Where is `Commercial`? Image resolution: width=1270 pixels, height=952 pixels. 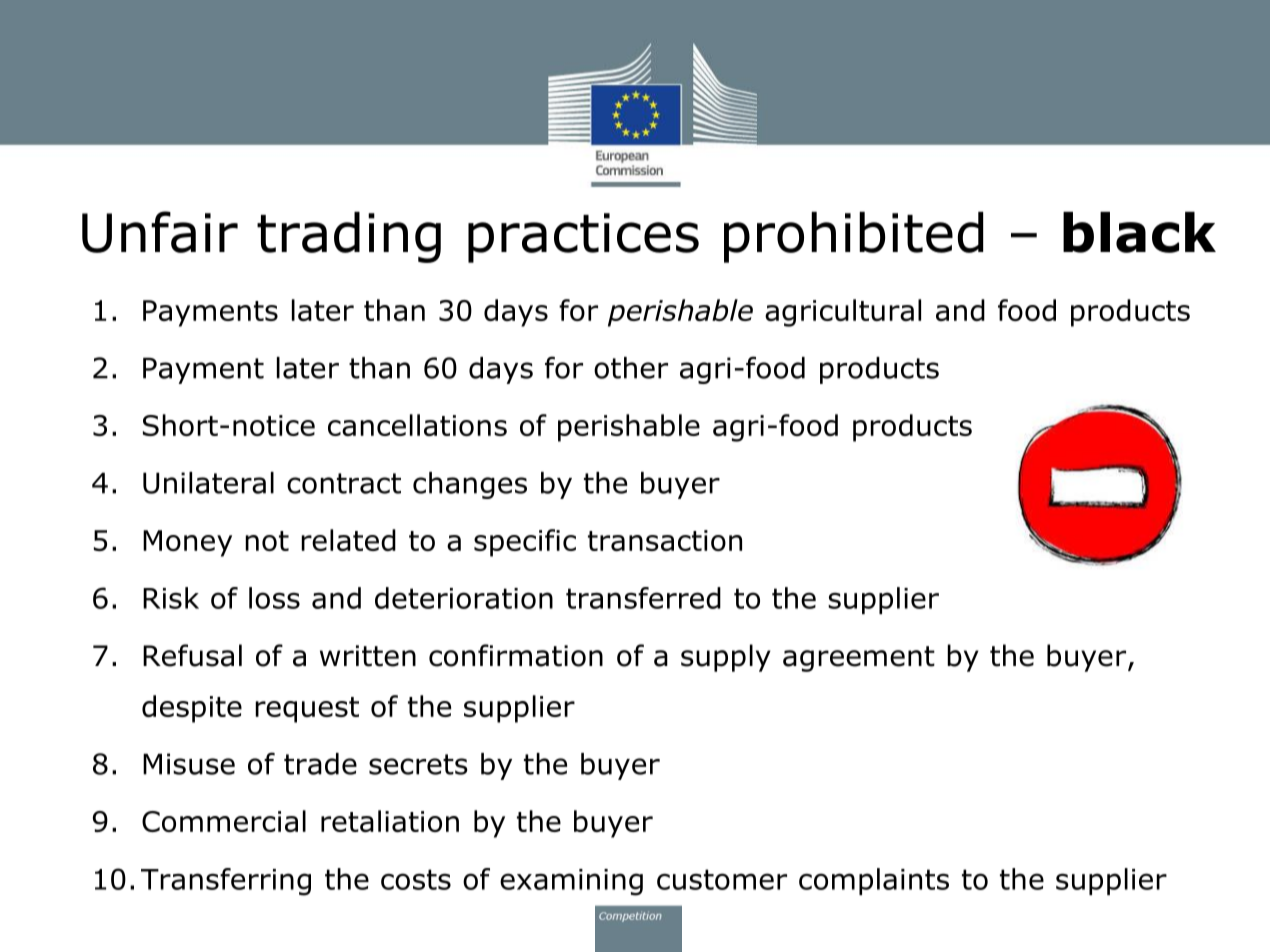
Commercial is located at coordinates (224, 821).
